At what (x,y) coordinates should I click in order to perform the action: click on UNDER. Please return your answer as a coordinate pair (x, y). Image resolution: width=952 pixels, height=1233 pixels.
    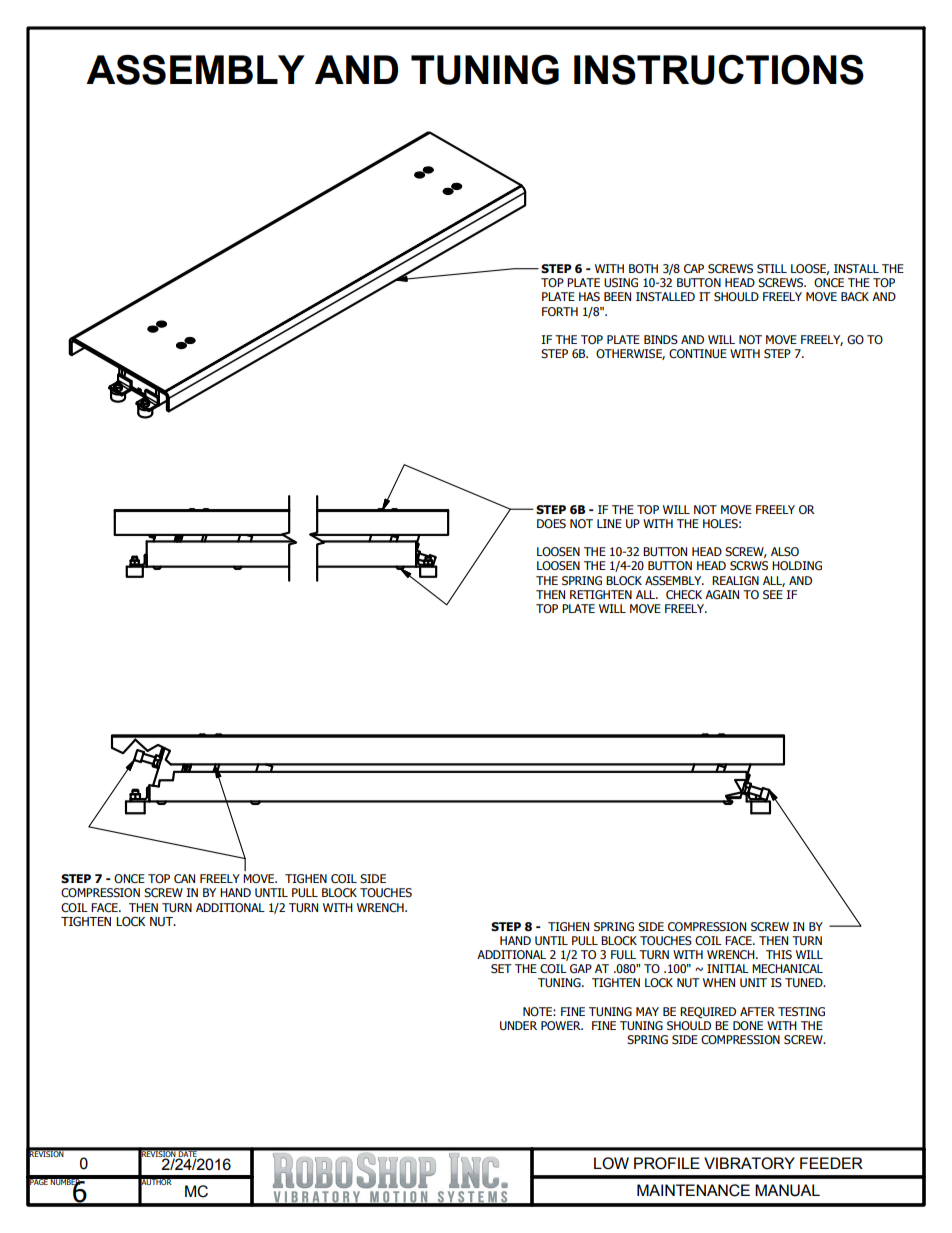
    Looking at the image, I should click on (518, 1025).
